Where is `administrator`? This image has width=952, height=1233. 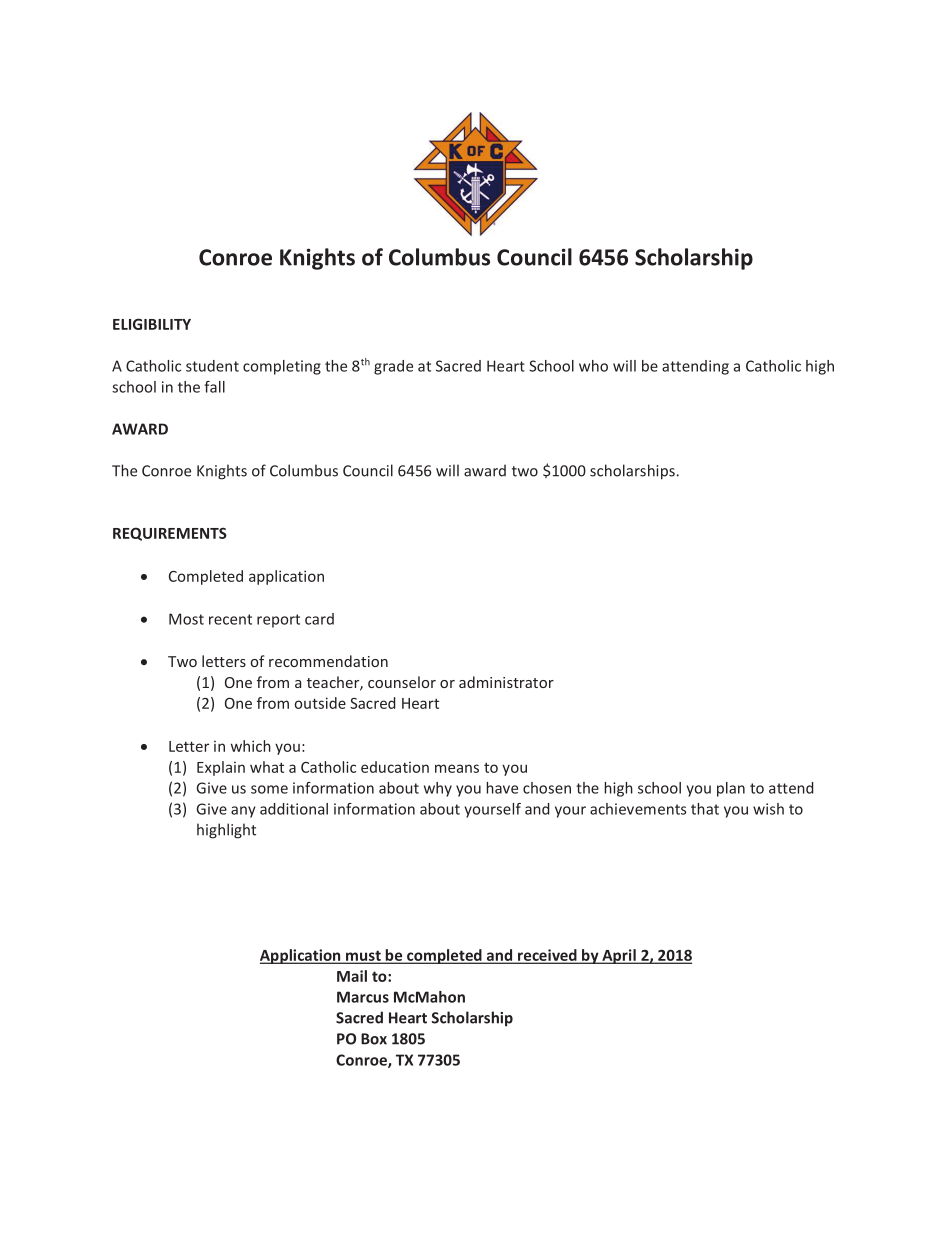
administrator is located at coordinates (506, 682).
